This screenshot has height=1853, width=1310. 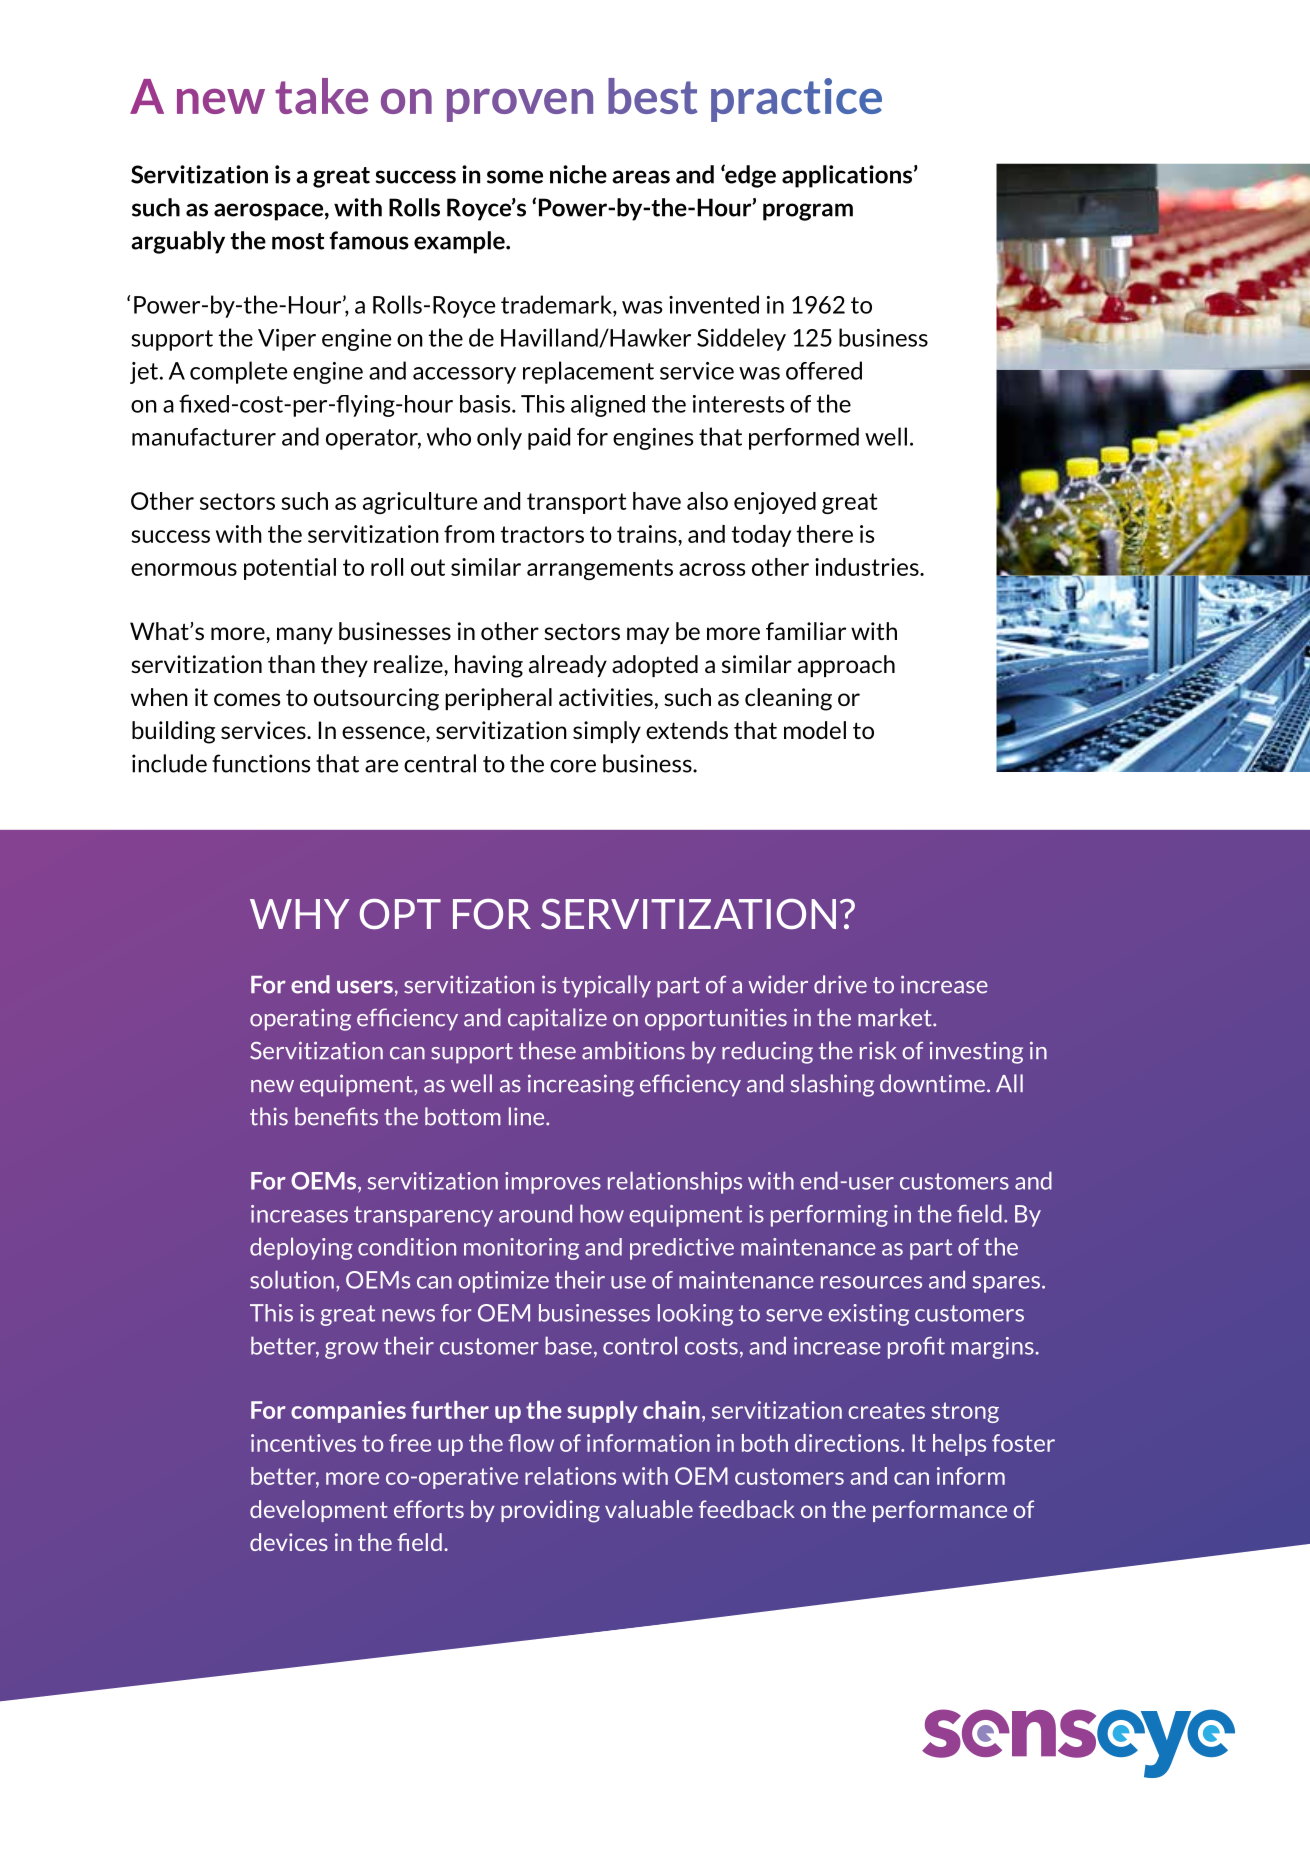 What do you see at coordinates (550, 1511) in the screenshot?
I see `providing` at bounding box center [550, 1511].
